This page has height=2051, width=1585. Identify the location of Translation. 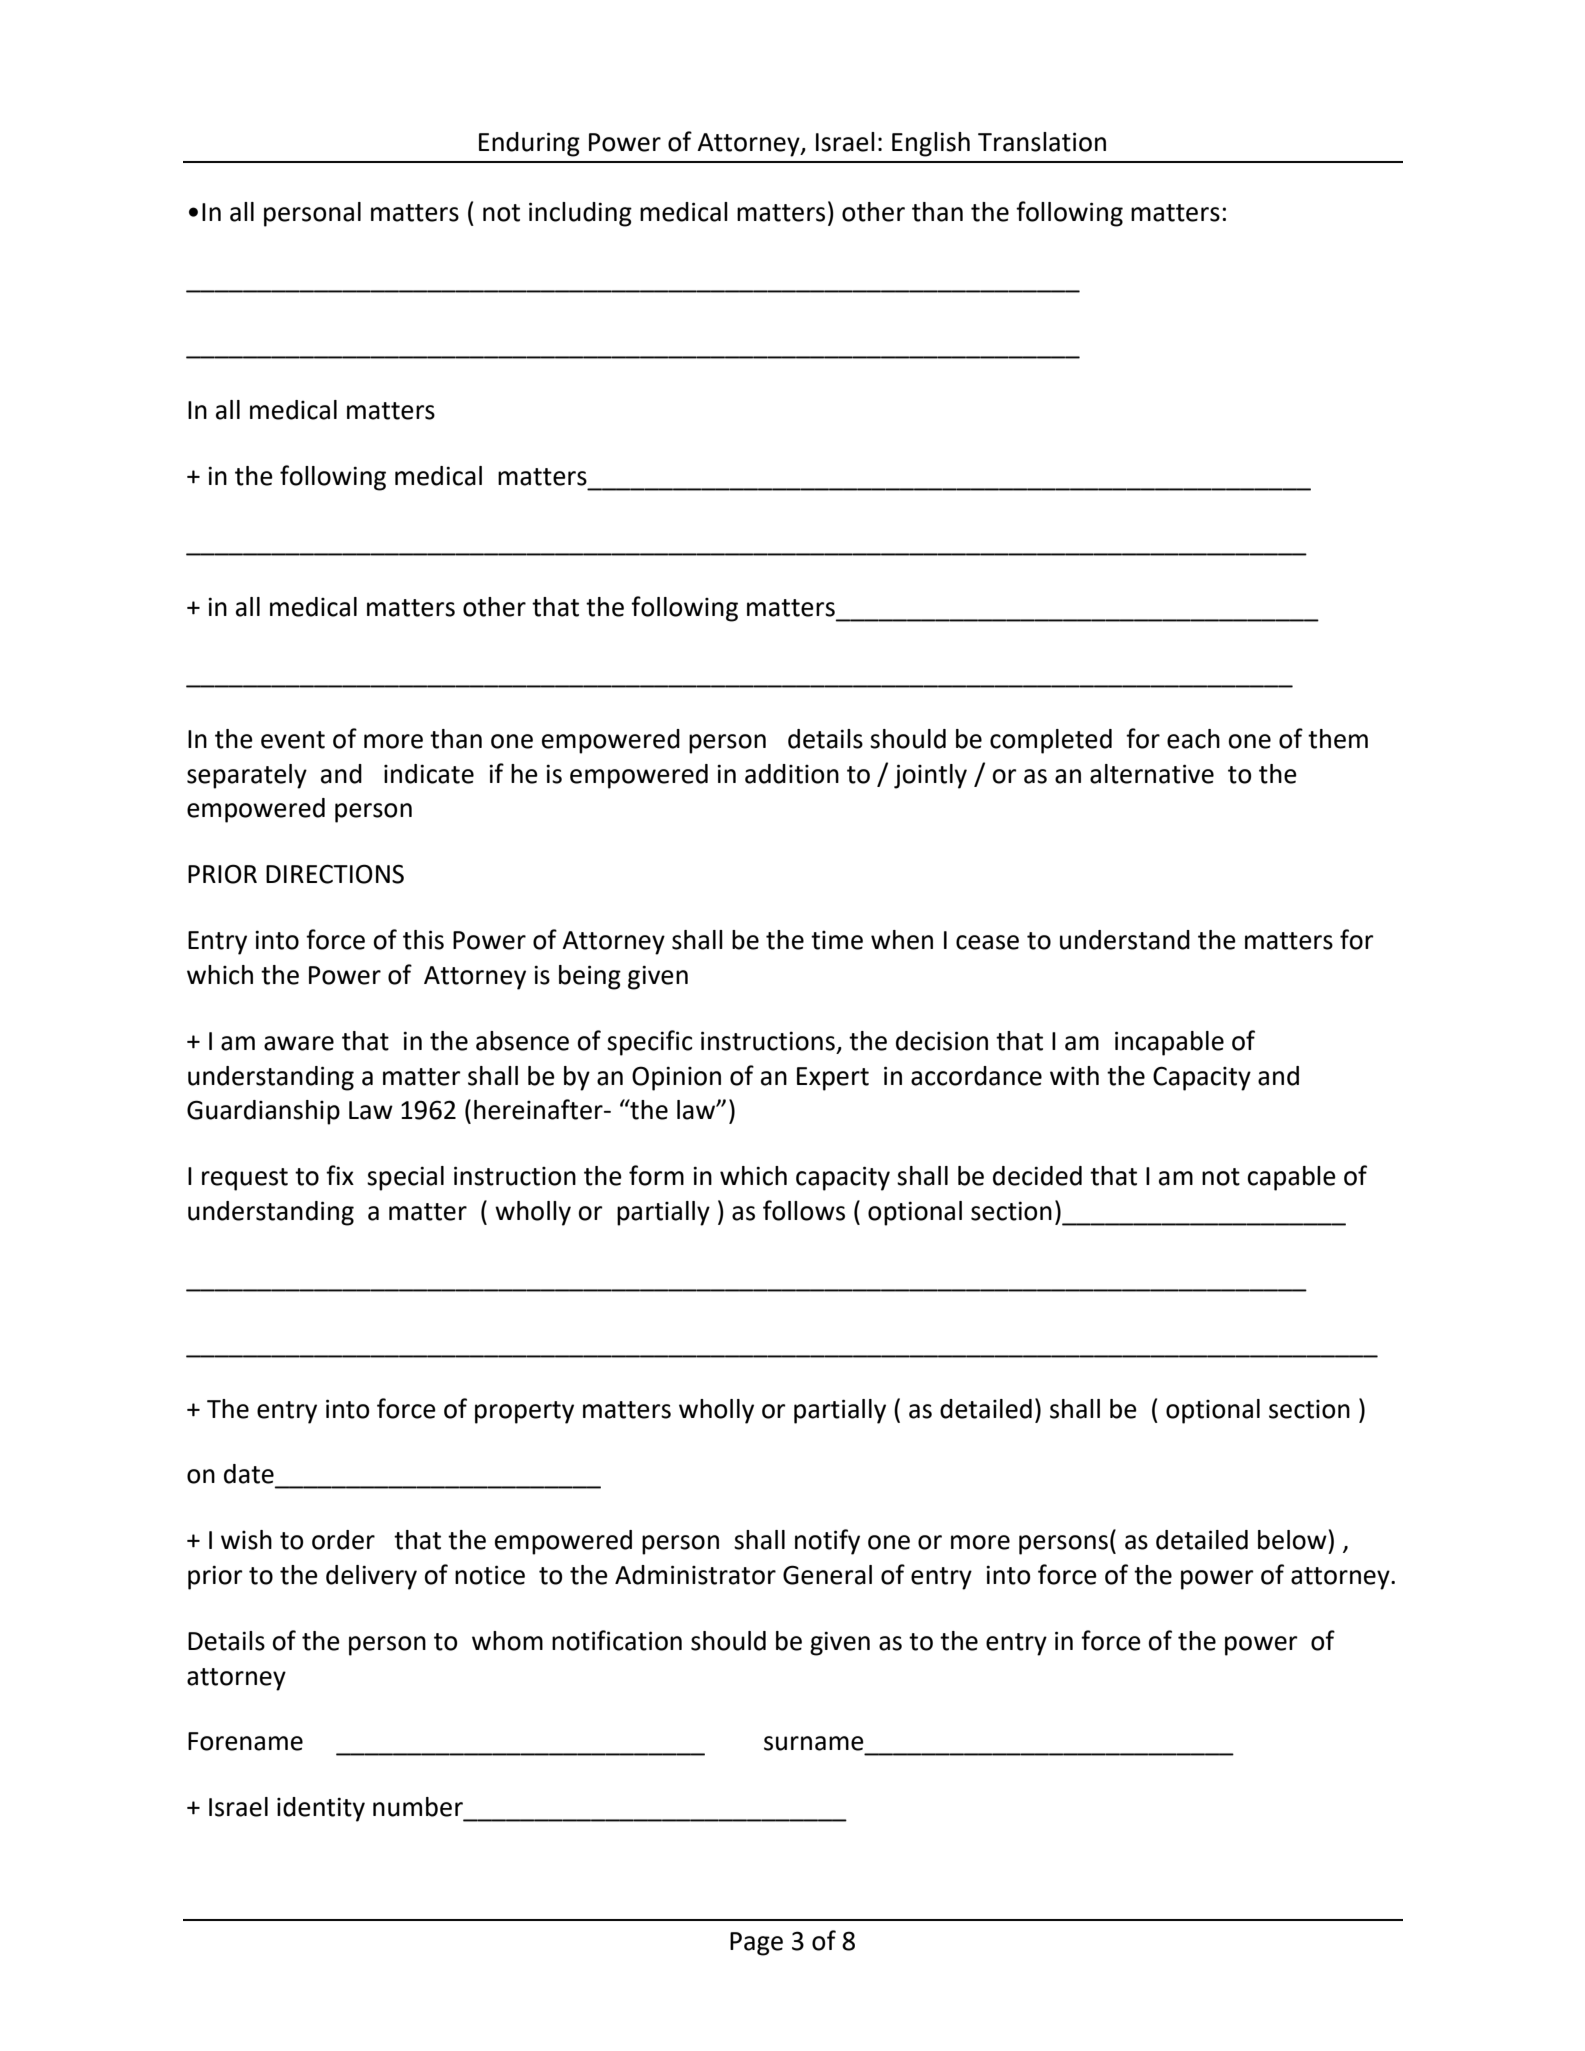
(1042, 142).
